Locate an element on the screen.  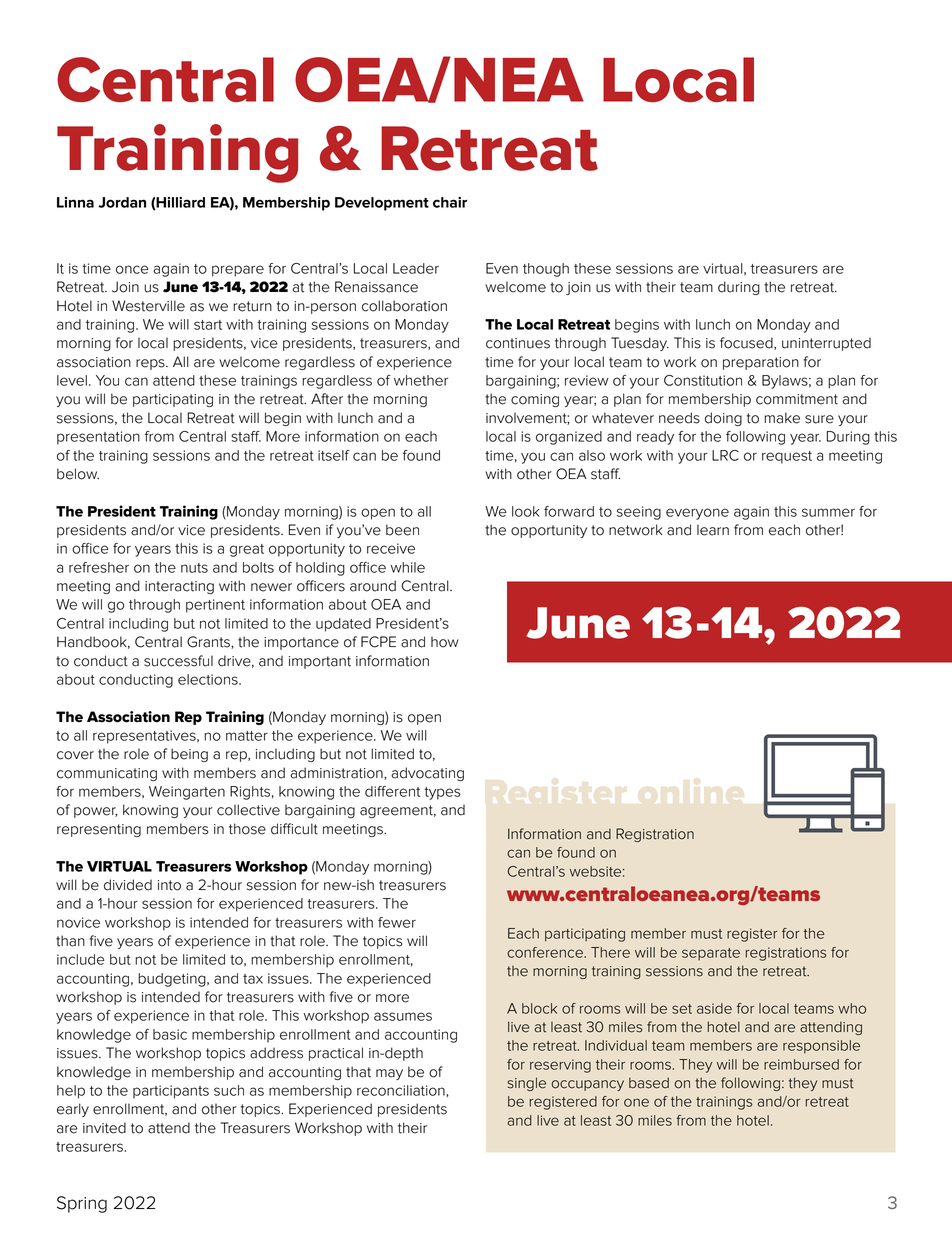
reconciliation is located at coordinates (402, 1090).
